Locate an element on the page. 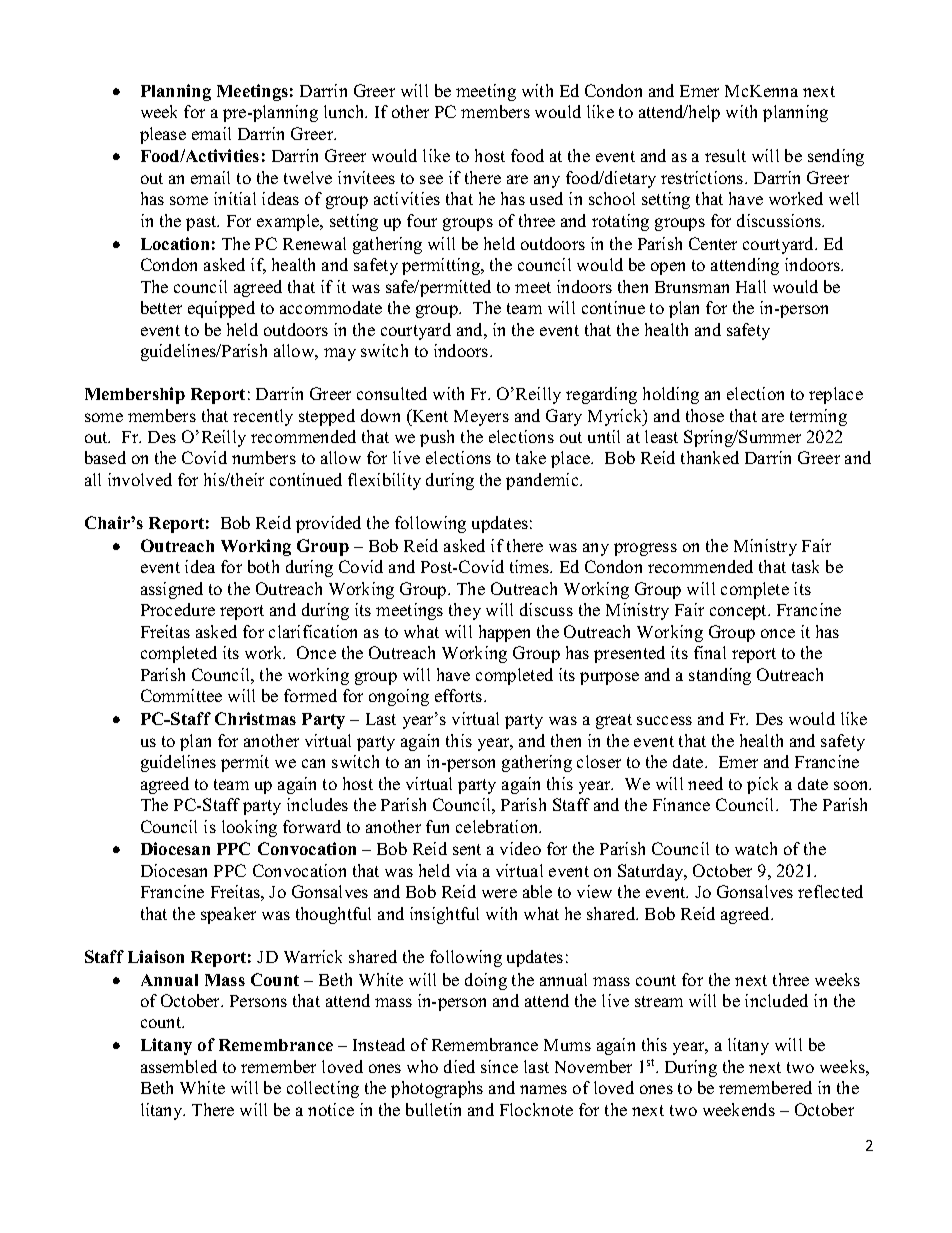  result is located at coordinates (725, 155).
